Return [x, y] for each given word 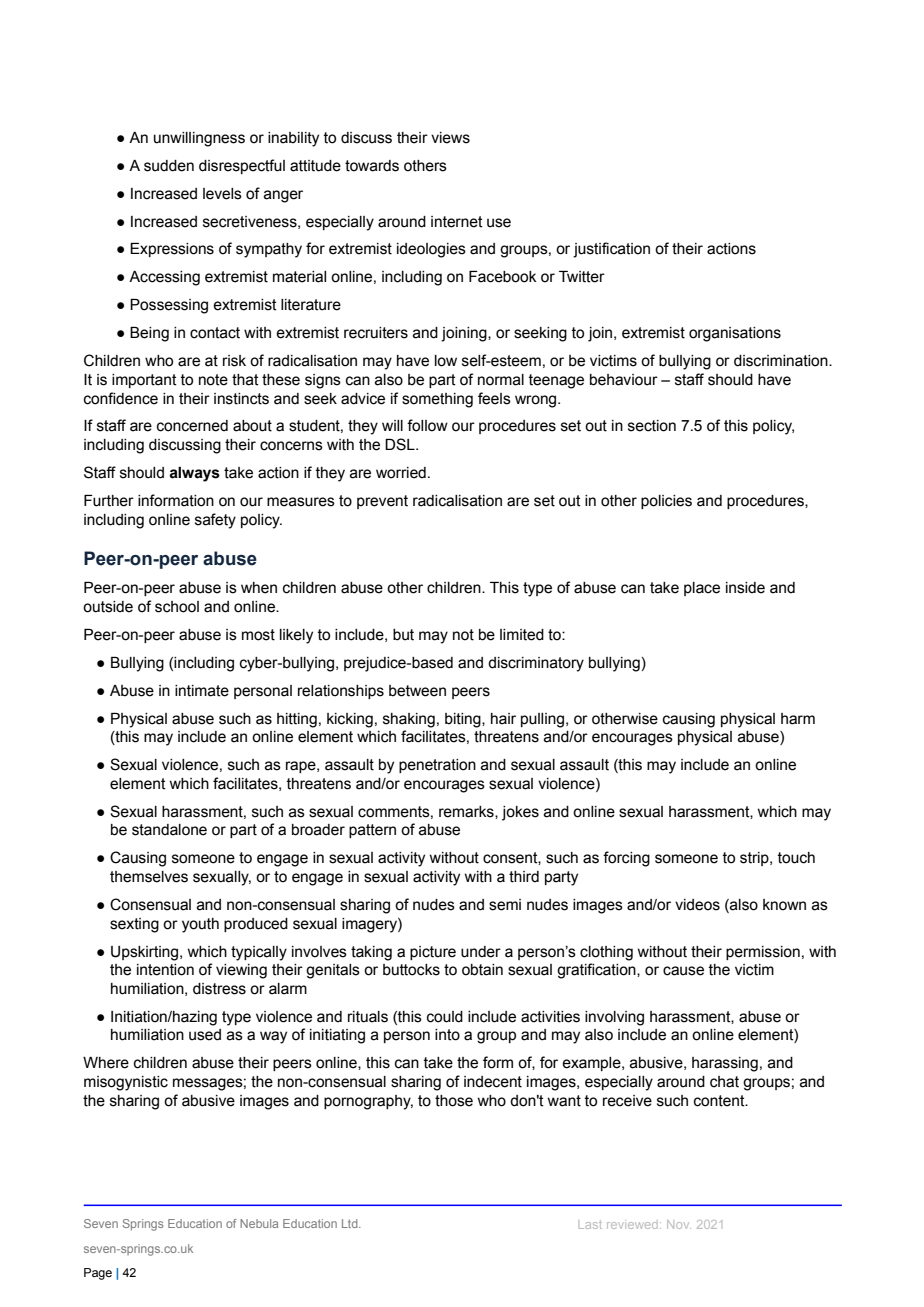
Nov [679, 1224]
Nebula [259, 1223]
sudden [169, 166]
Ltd [351, 1223]
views [450, 138]
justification [611, 250]
